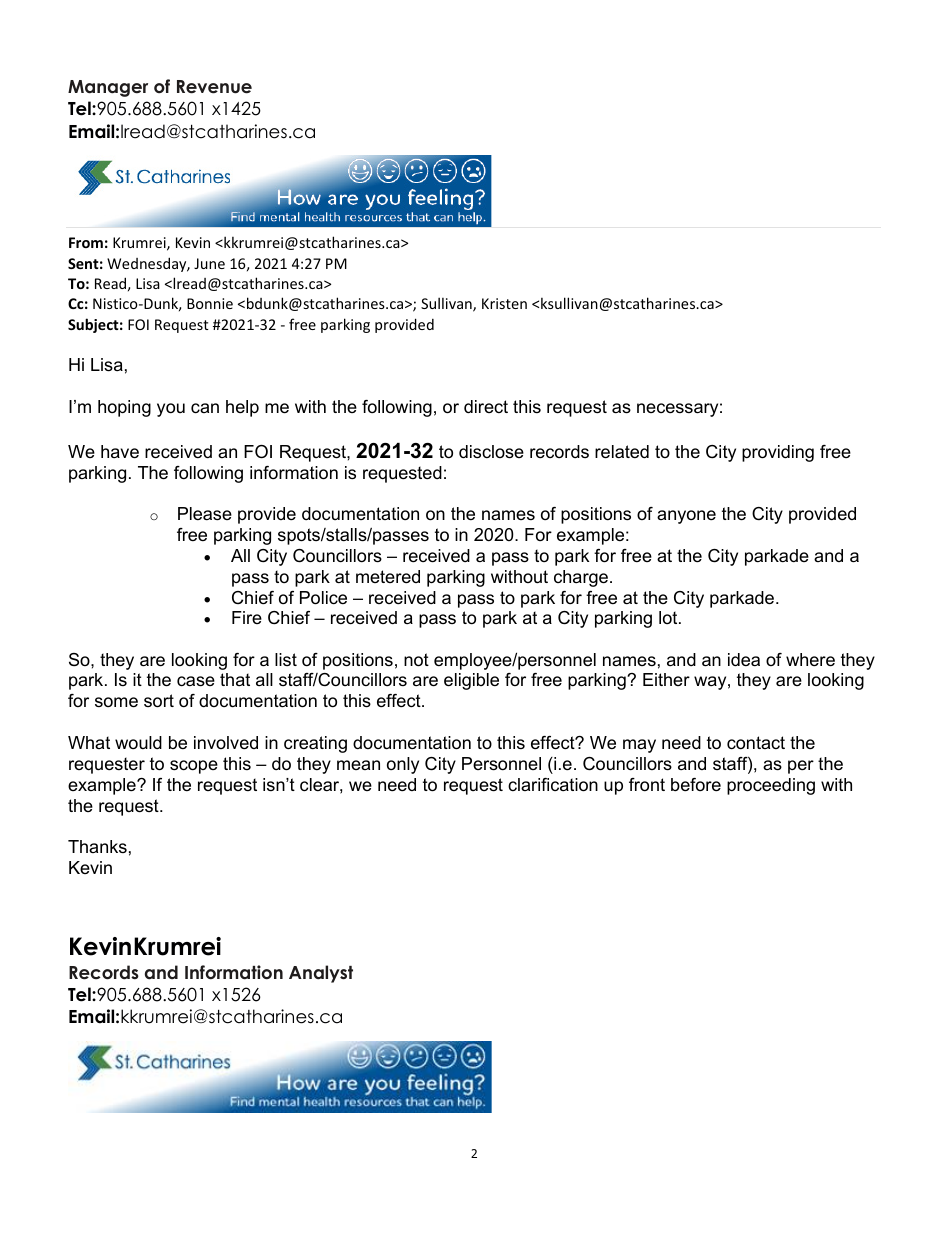  I want to click on Analyst, so click(321, 974).
